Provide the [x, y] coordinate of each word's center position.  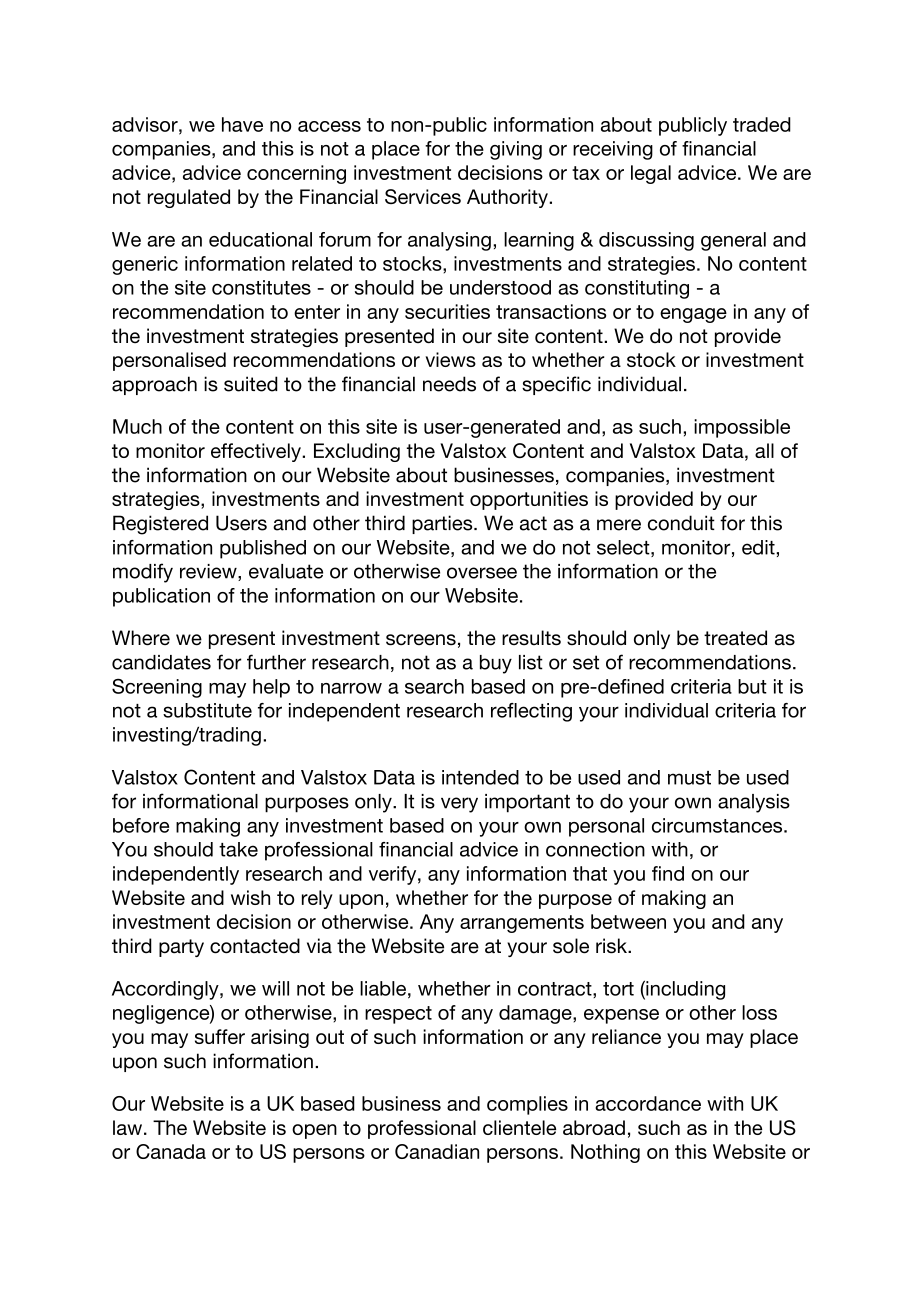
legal [651, 174]
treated [735, 638]
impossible [742, 428]
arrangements [522, 924]
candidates [161, 662]
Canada [171, 1151]
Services [423, 196]
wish [250, 897]
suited [251, 384]
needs [449, 384]
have [242, 124]
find [668, 873]
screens [421, 640]
